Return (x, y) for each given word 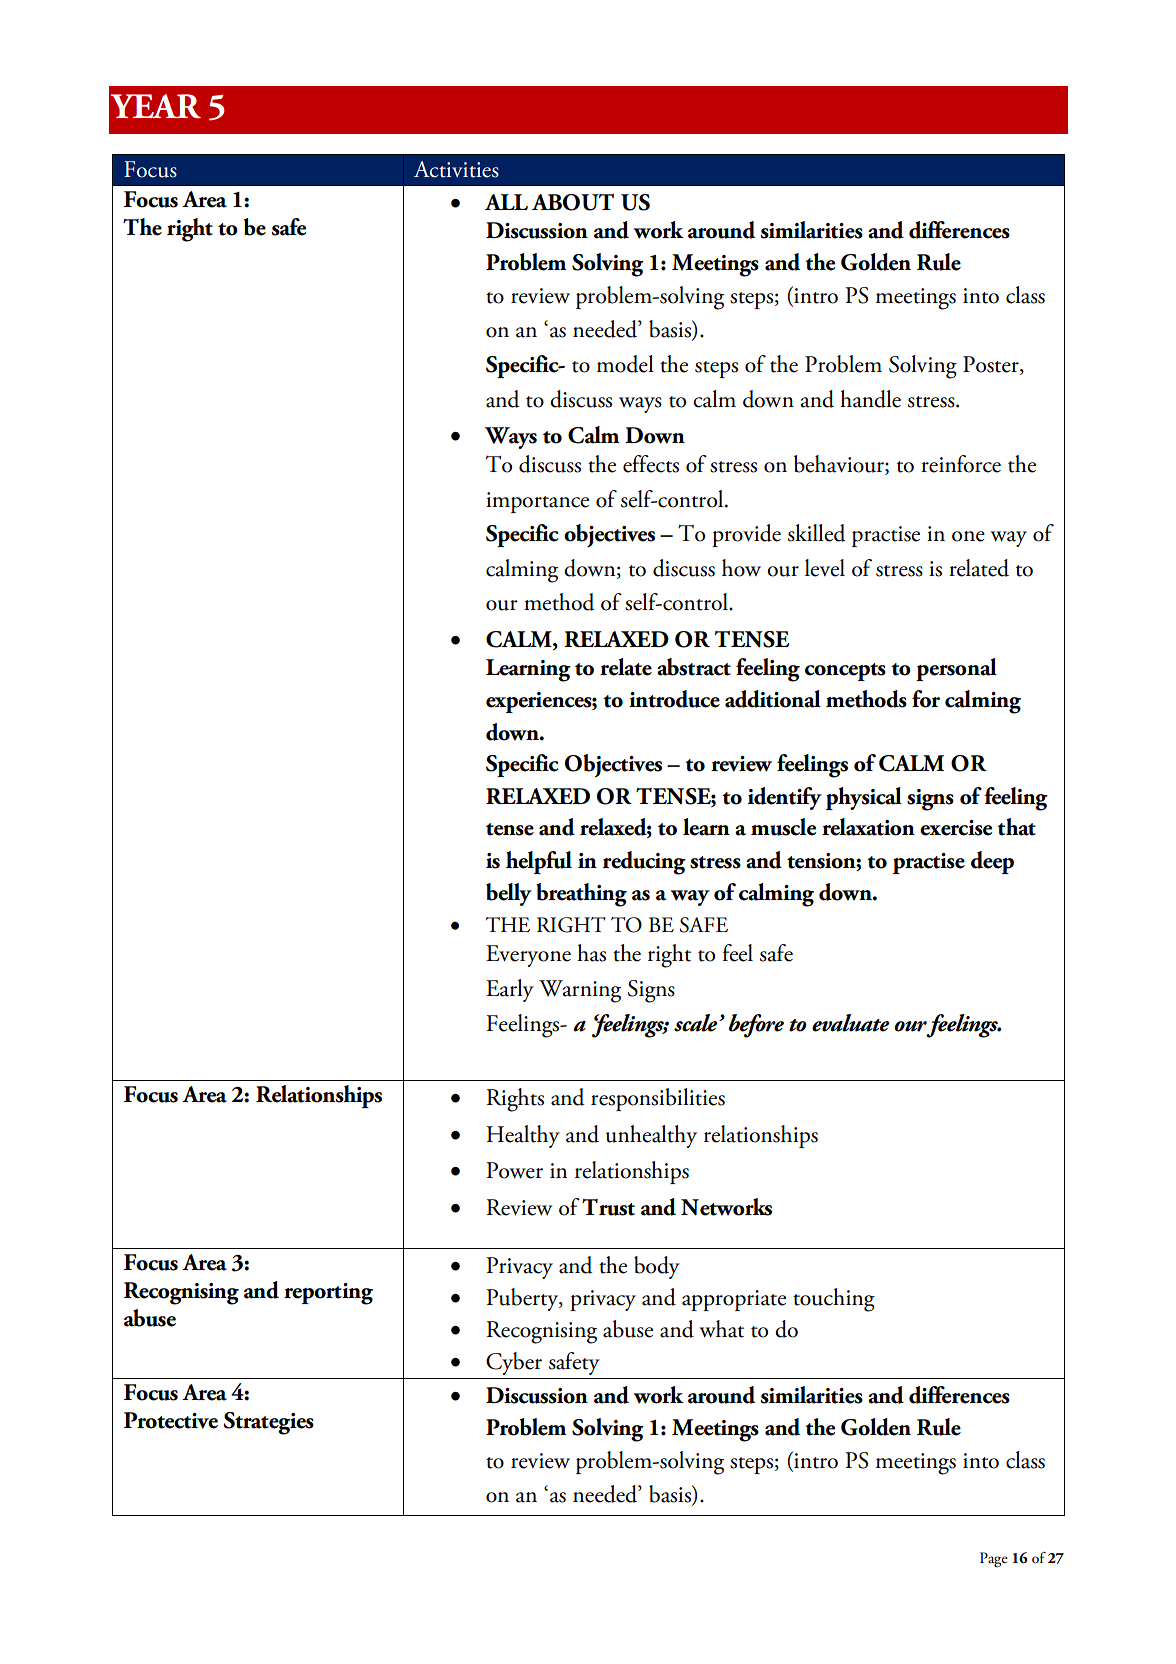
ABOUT (573, 202)
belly (509, 894)
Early (510, 990)
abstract (694, 667)
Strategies (268, 1423)
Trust (608, 1207)
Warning (580, 991)
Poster (992, 365)
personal (956, 669)
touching (834, 1300)
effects (651, 464)
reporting (328, 1294)
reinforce (961, 464)
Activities (456, 169)
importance (537, 502)
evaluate (851, 1023)
